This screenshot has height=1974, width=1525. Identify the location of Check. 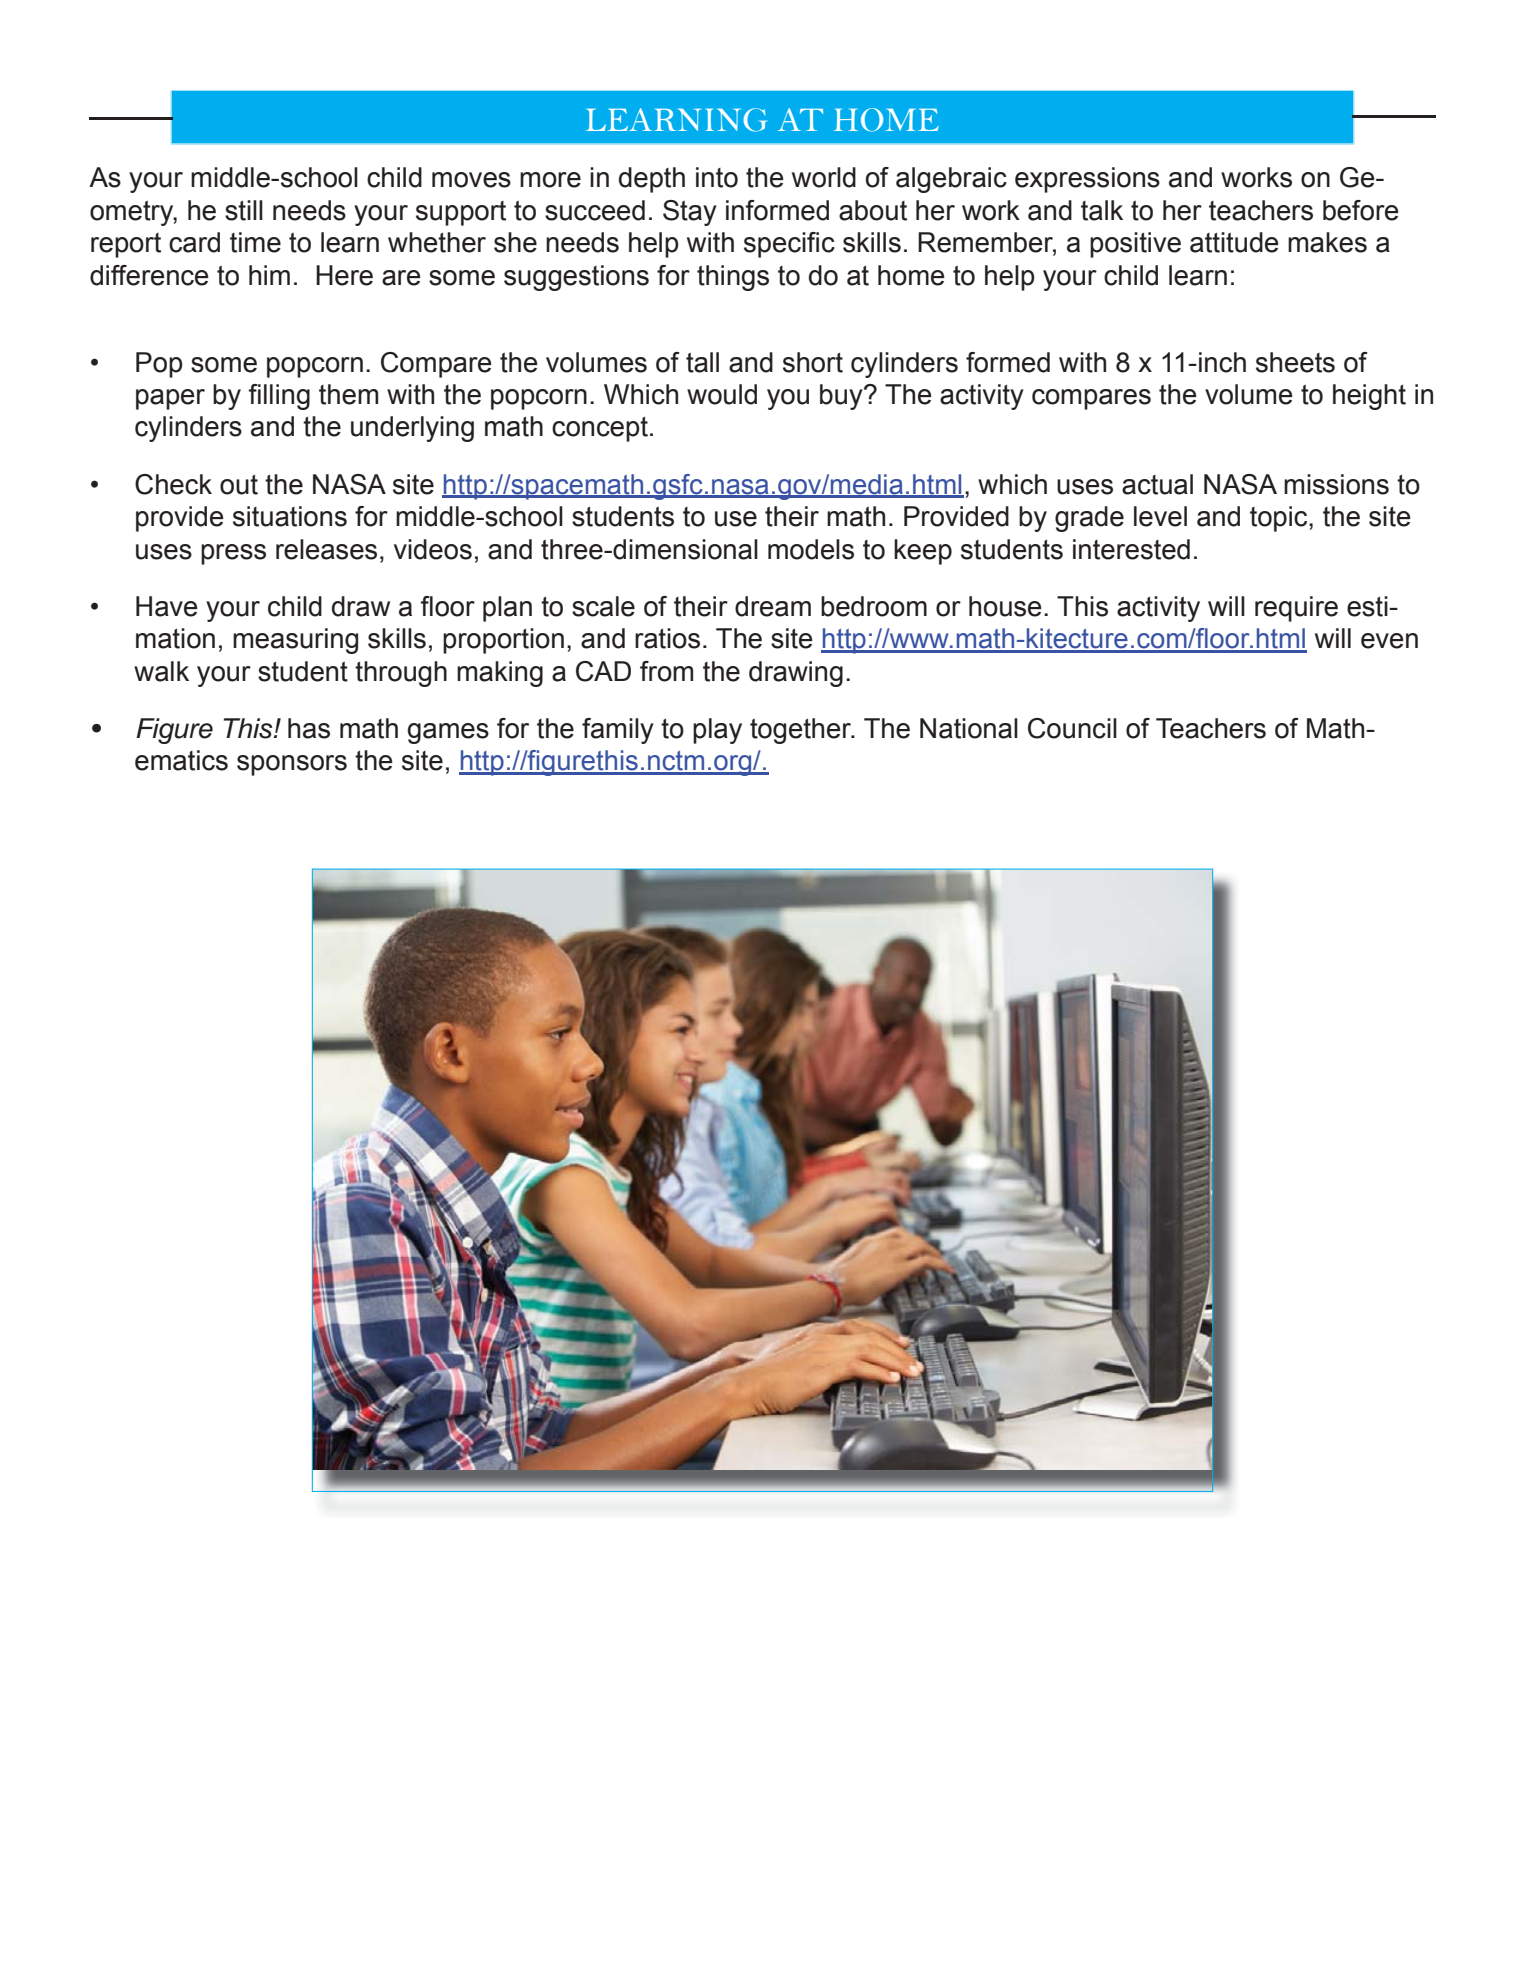
(173, 484).
